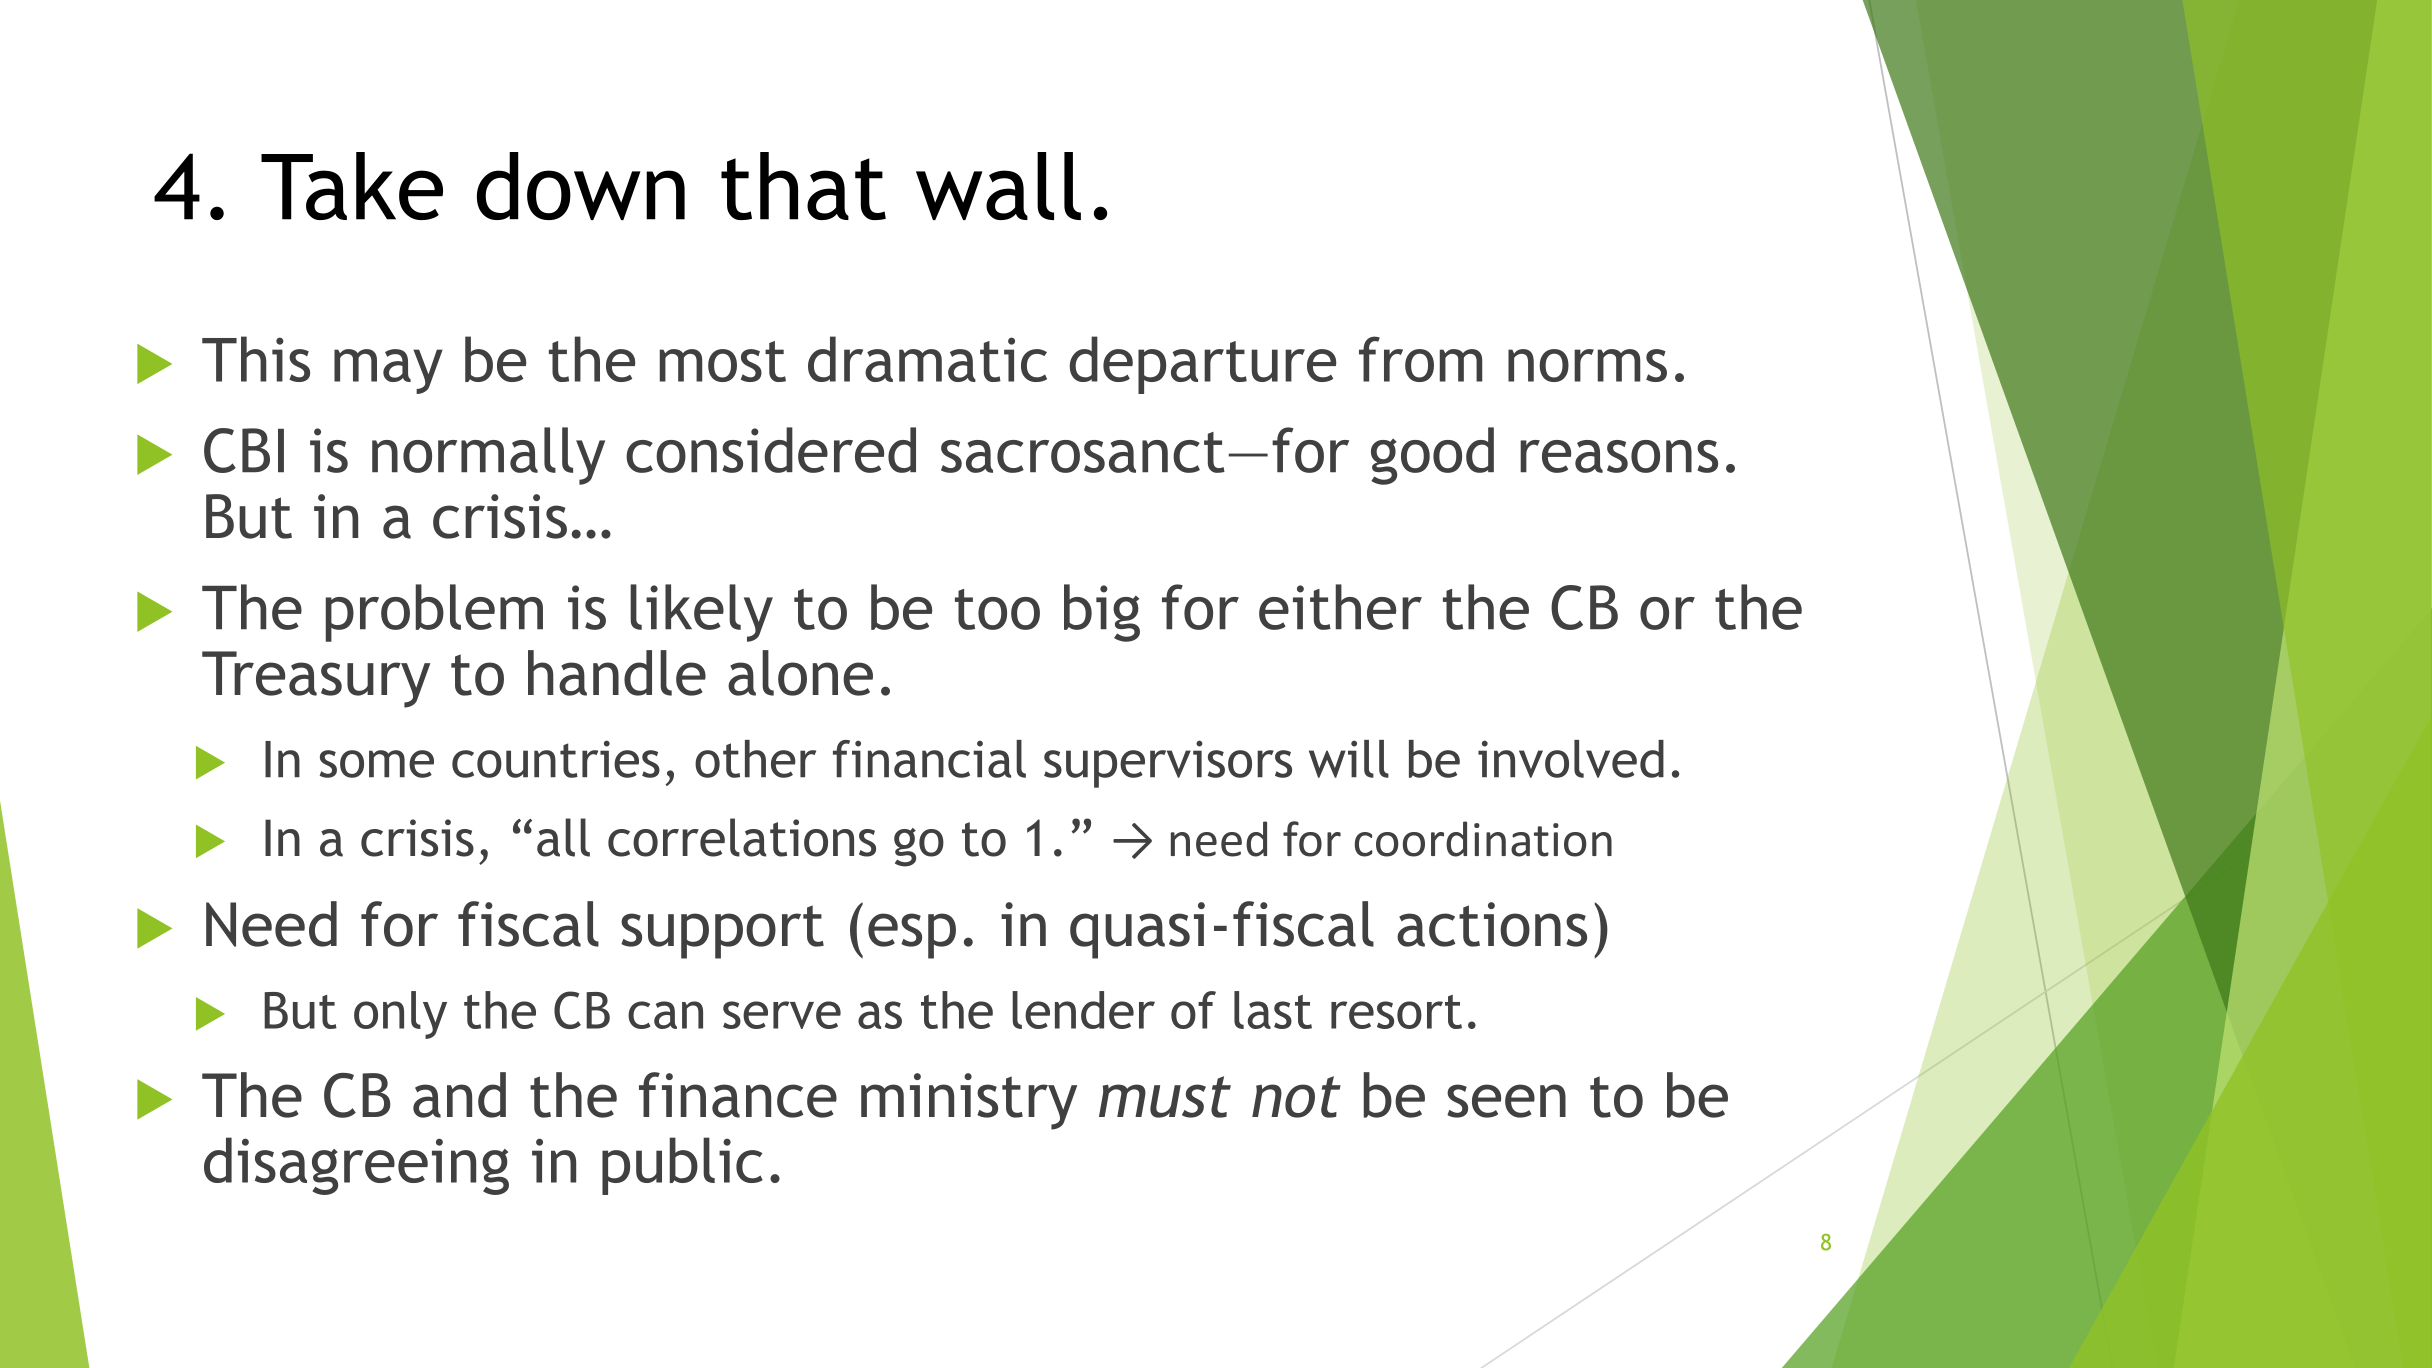  I want to click on correlations, so click(742, 837).
